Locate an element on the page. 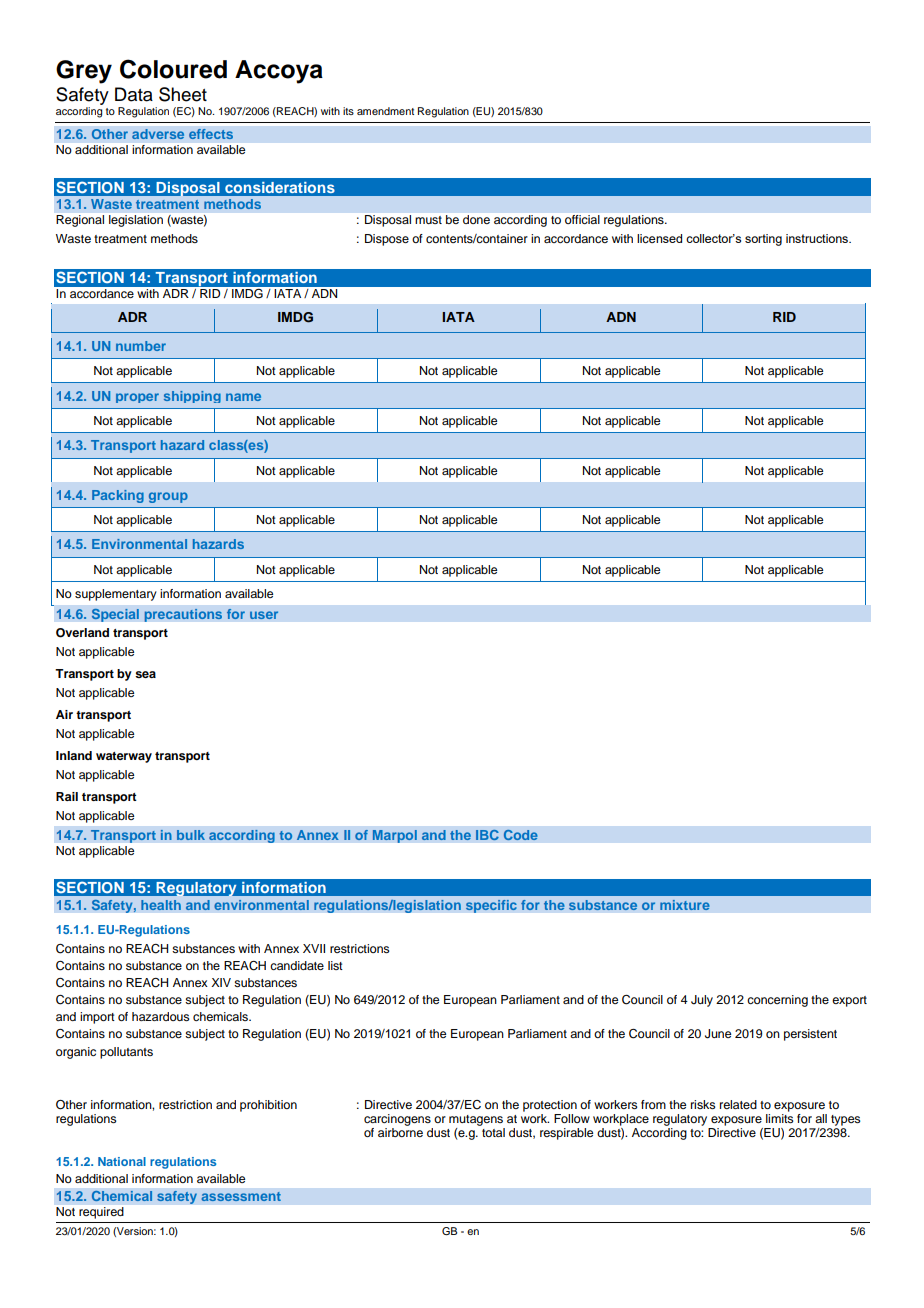 This page has height=1308, width=924. sorting is located at coordinates (763, 240).
